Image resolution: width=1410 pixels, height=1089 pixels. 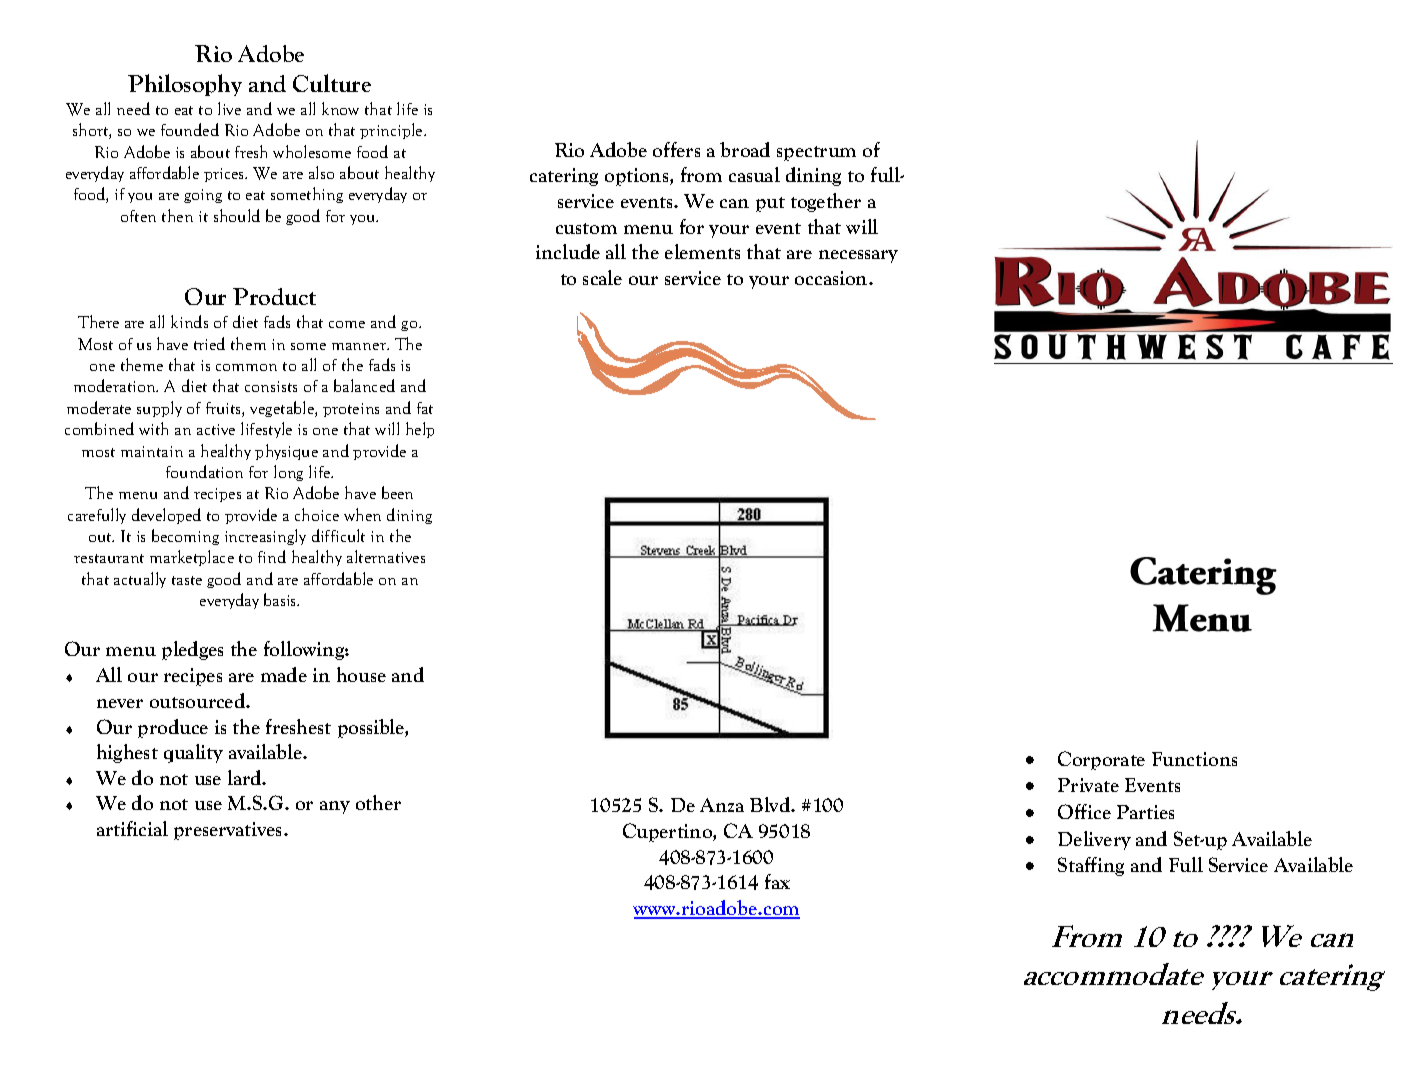 I want to click on offers, so click(x=676, y=149).
